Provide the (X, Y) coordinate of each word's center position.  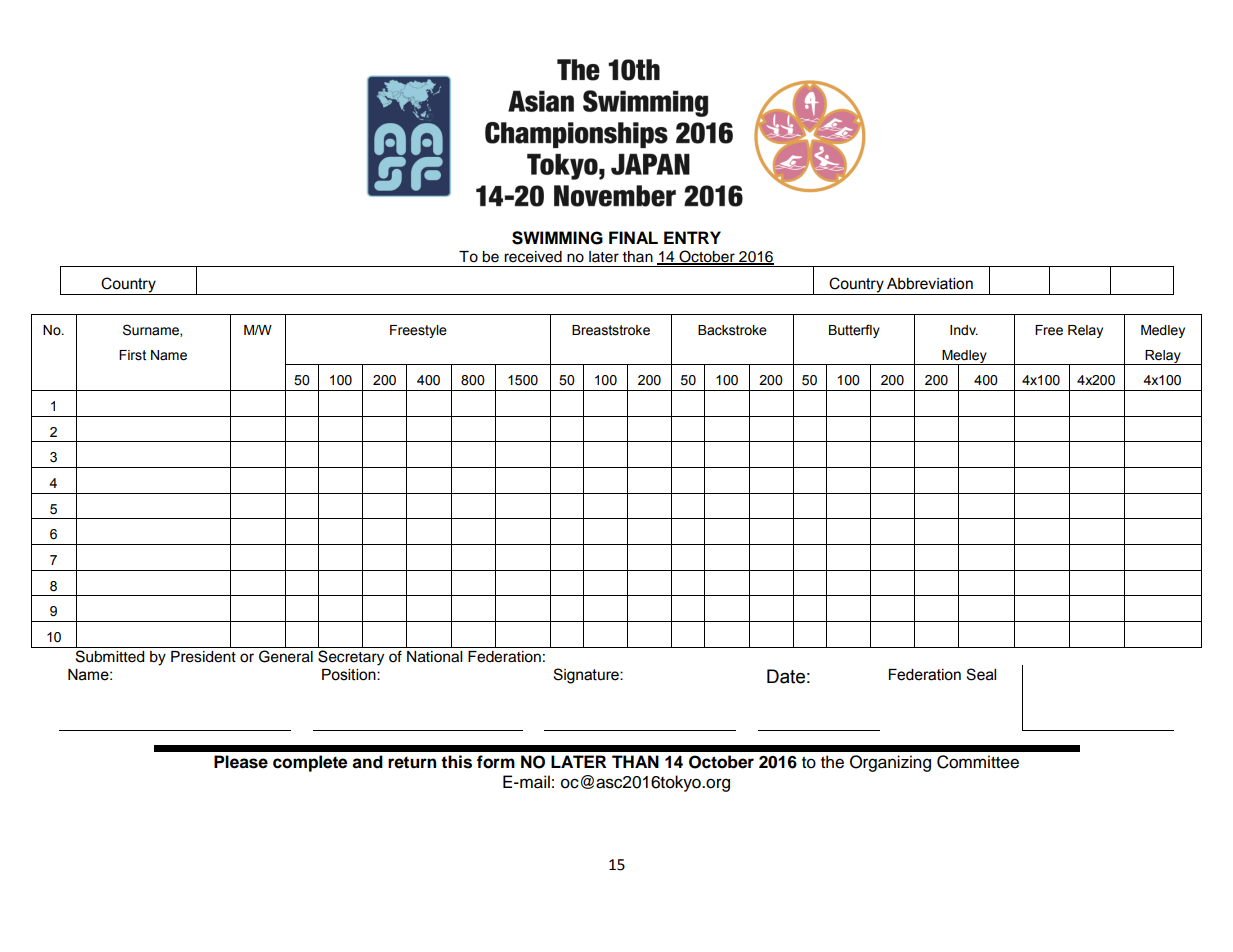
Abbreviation (930, 284)
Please (241, 762)
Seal (981, 674)
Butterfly (854, 331)
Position (350, 675)
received (533, 257)
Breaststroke (611, 330)
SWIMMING (557, 238)
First (132, 355)
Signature (587, 676)
